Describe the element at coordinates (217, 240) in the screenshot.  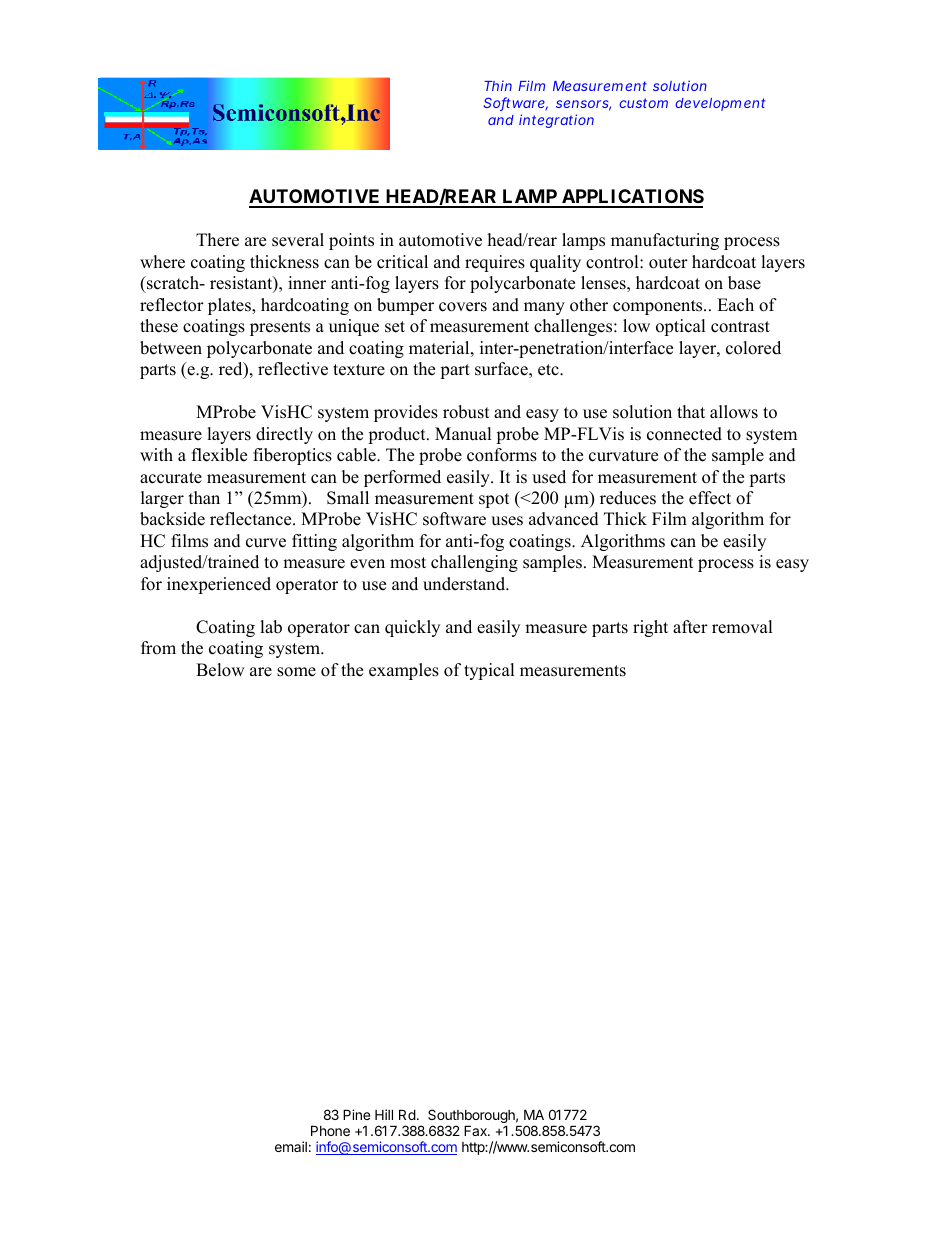
I see `There` at that location.
